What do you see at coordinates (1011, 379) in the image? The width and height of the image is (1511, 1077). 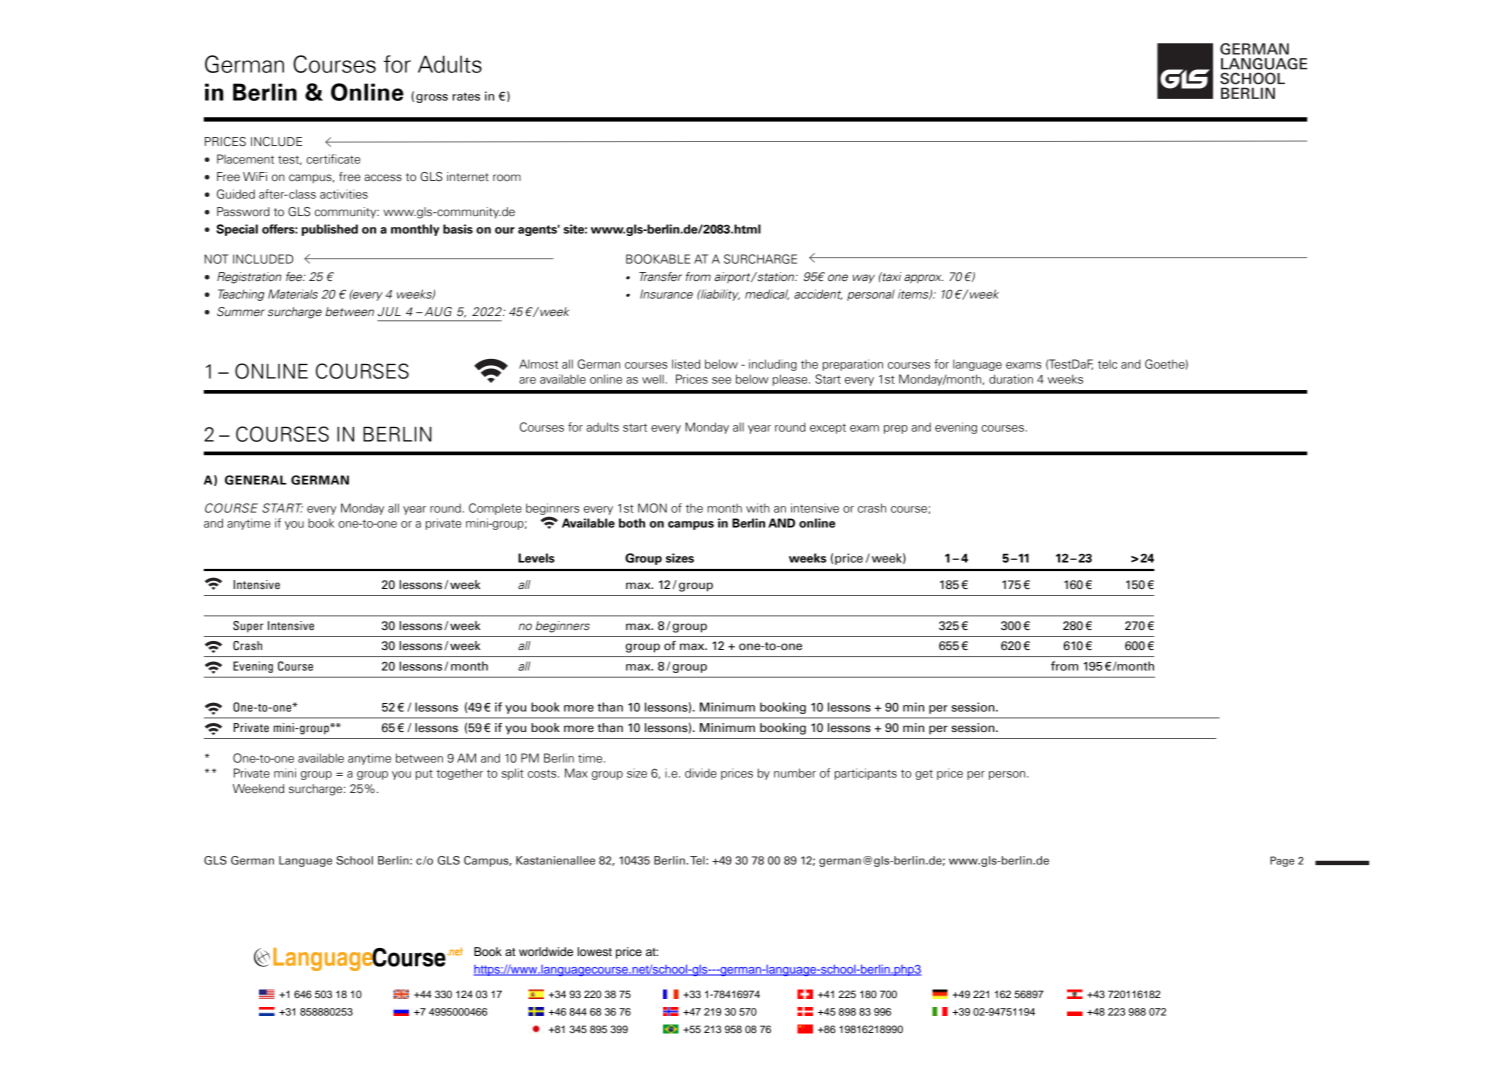 I see `duration` at bounding box center [1011, 379].
